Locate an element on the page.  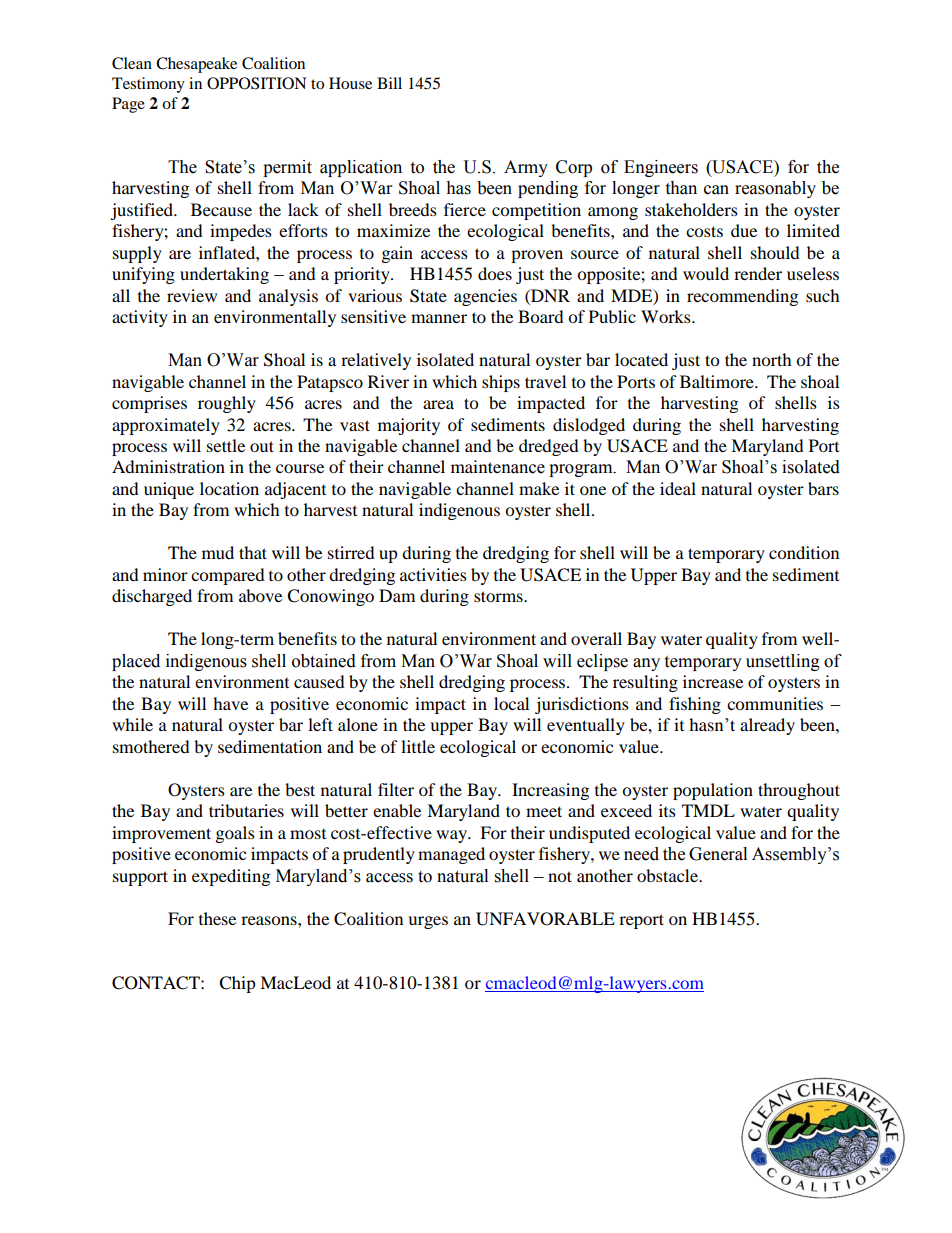
urges is located at coordinates (428, 922).
